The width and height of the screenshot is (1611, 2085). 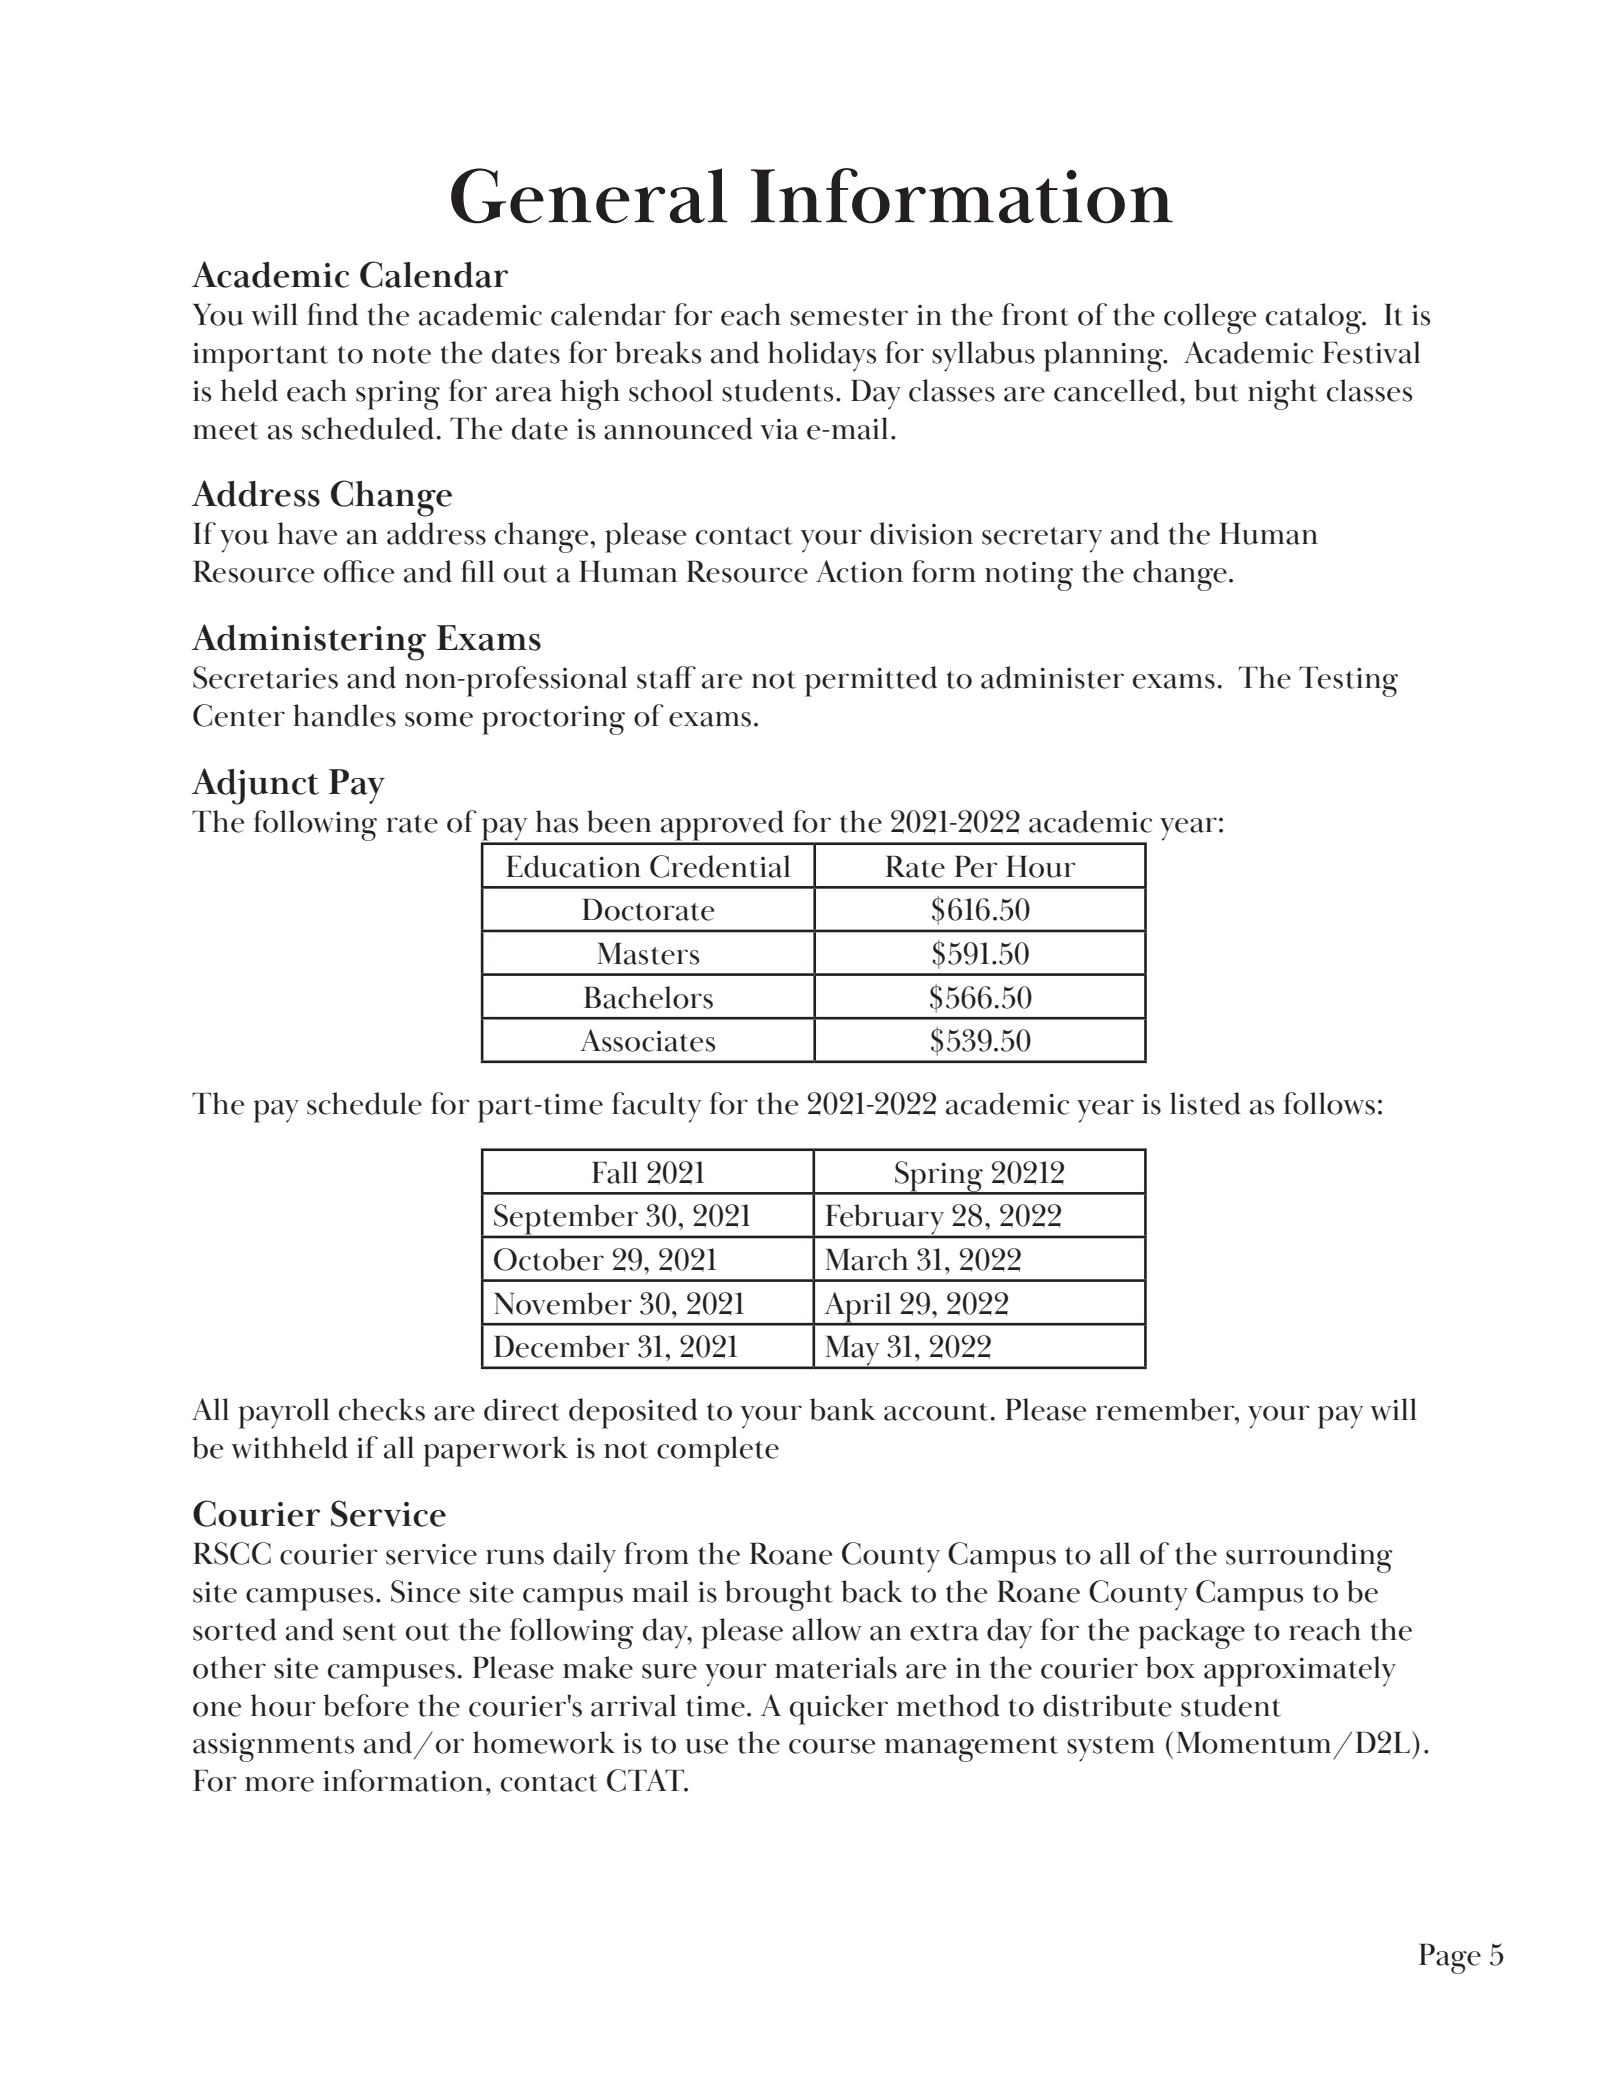 What do you see at coordinates (382, 1409) in the screenshot?
I see `checks` at bounding box center [382, 1409].
